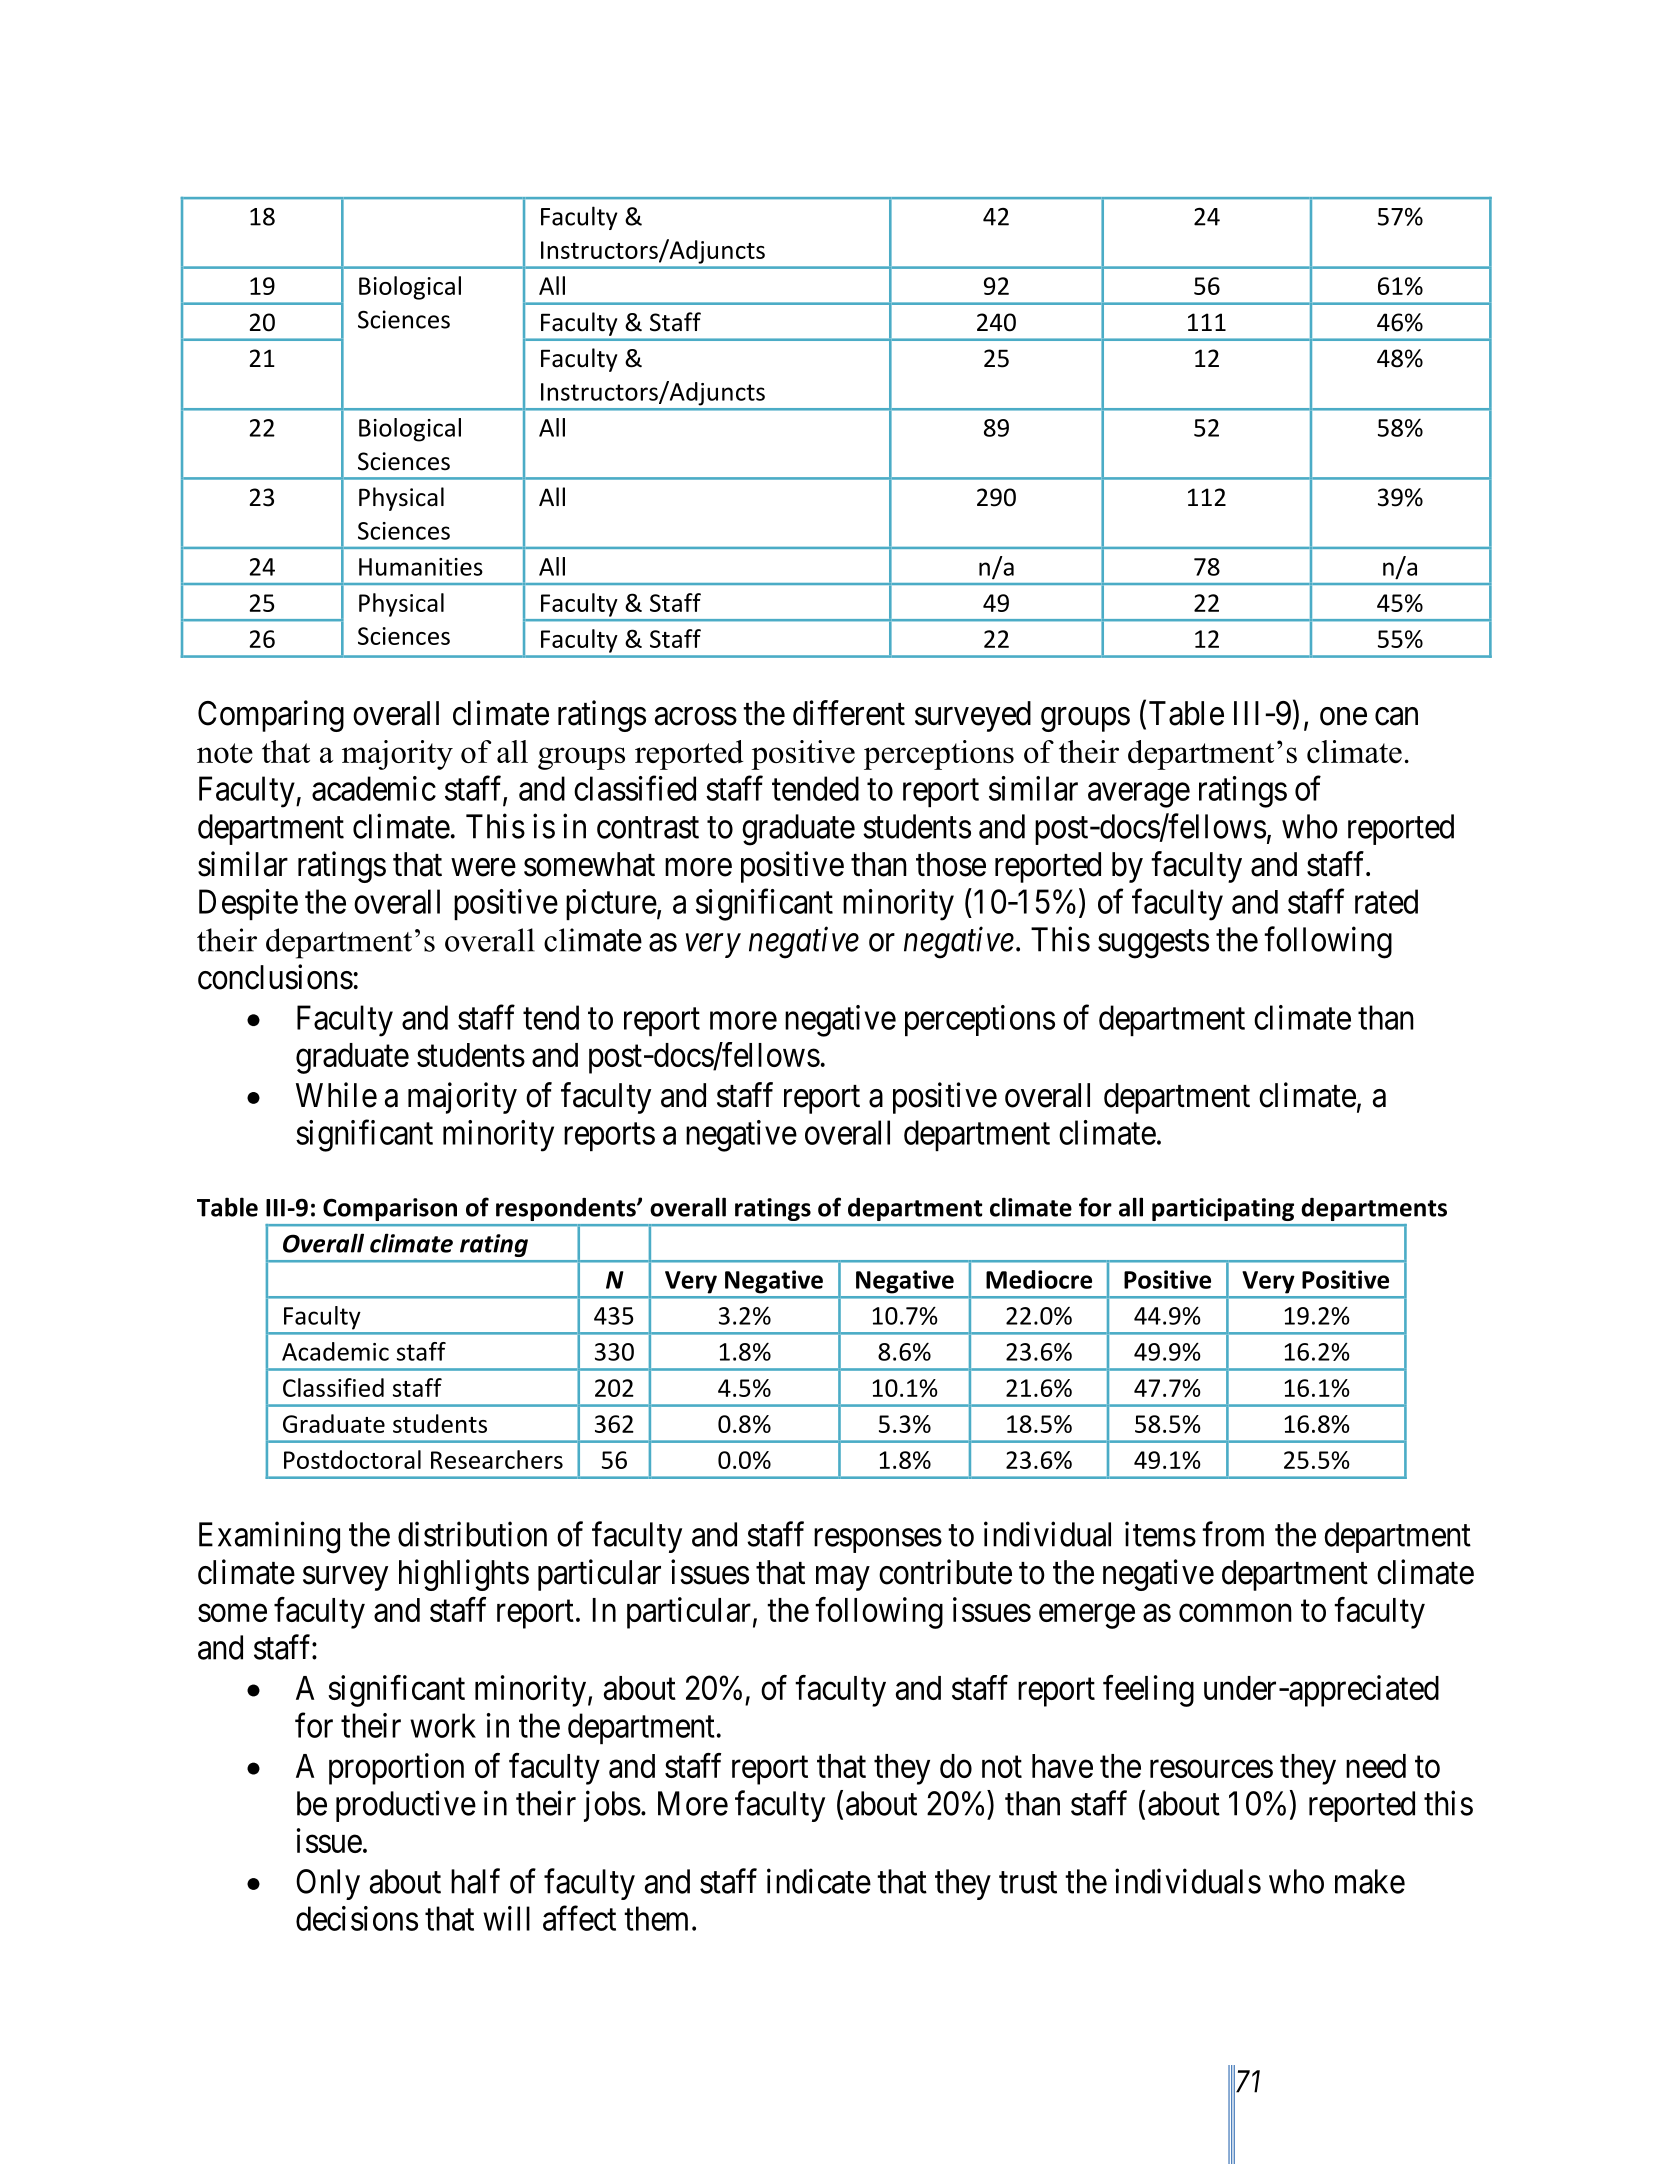  I want to click on different, so click(849, 713).
